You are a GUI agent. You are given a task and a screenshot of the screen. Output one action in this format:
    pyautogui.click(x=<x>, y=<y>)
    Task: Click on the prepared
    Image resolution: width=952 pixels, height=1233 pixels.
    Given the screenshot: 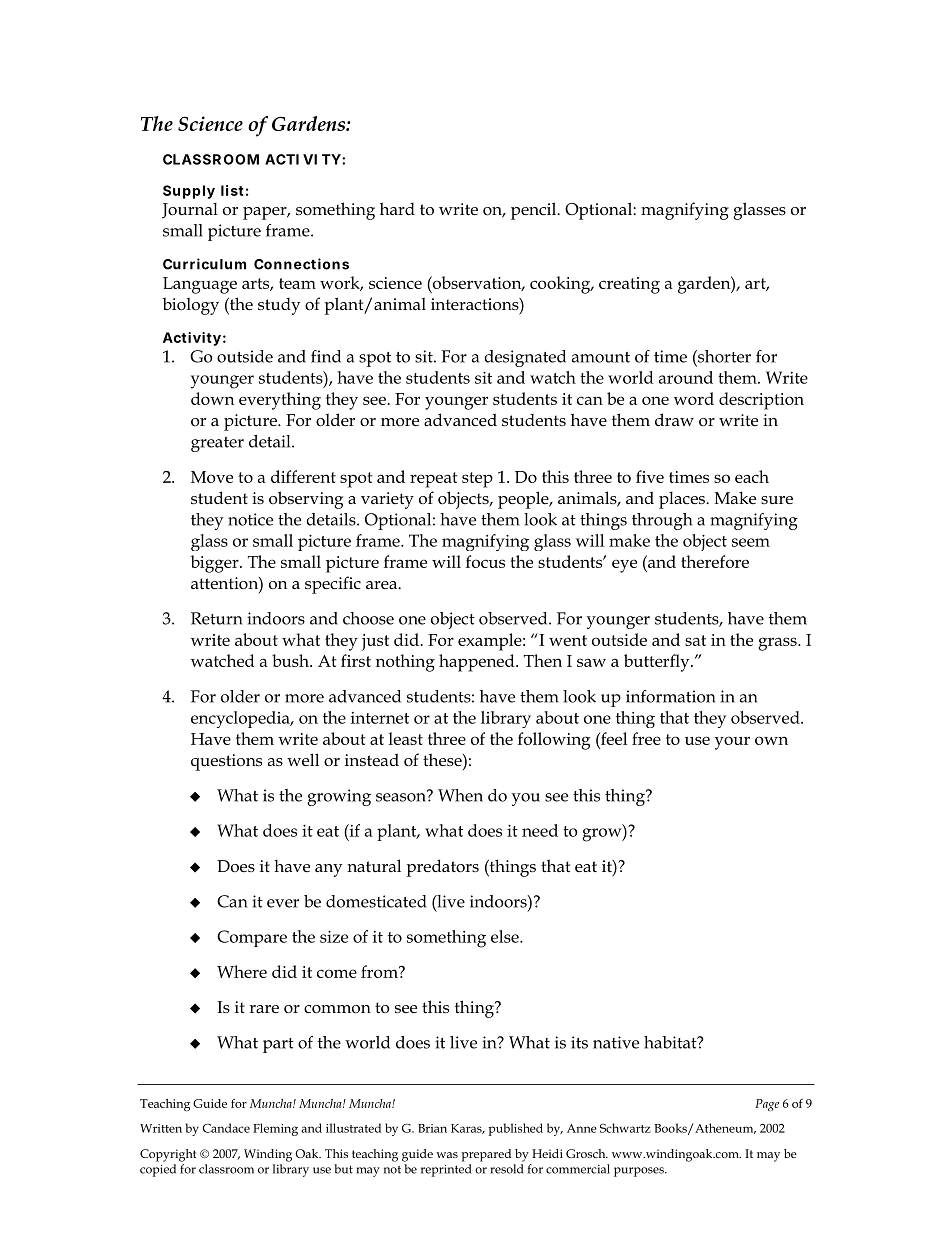 What is the action you would take?
    pyautogui.click(x=486, y=1155)
